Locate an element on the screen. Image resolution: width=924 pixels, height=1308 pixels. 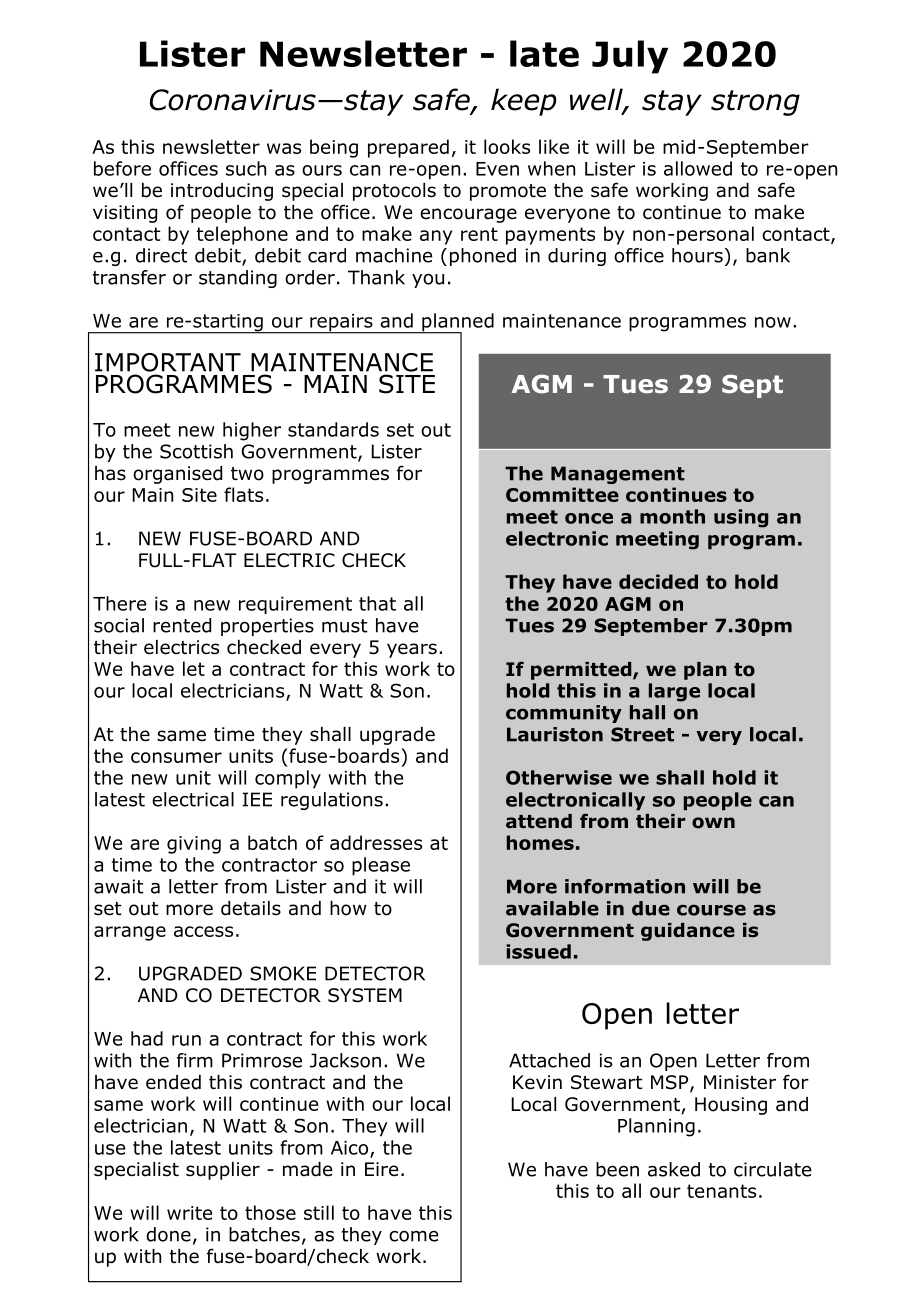
tenants is located at coordinates (721, 1191).
